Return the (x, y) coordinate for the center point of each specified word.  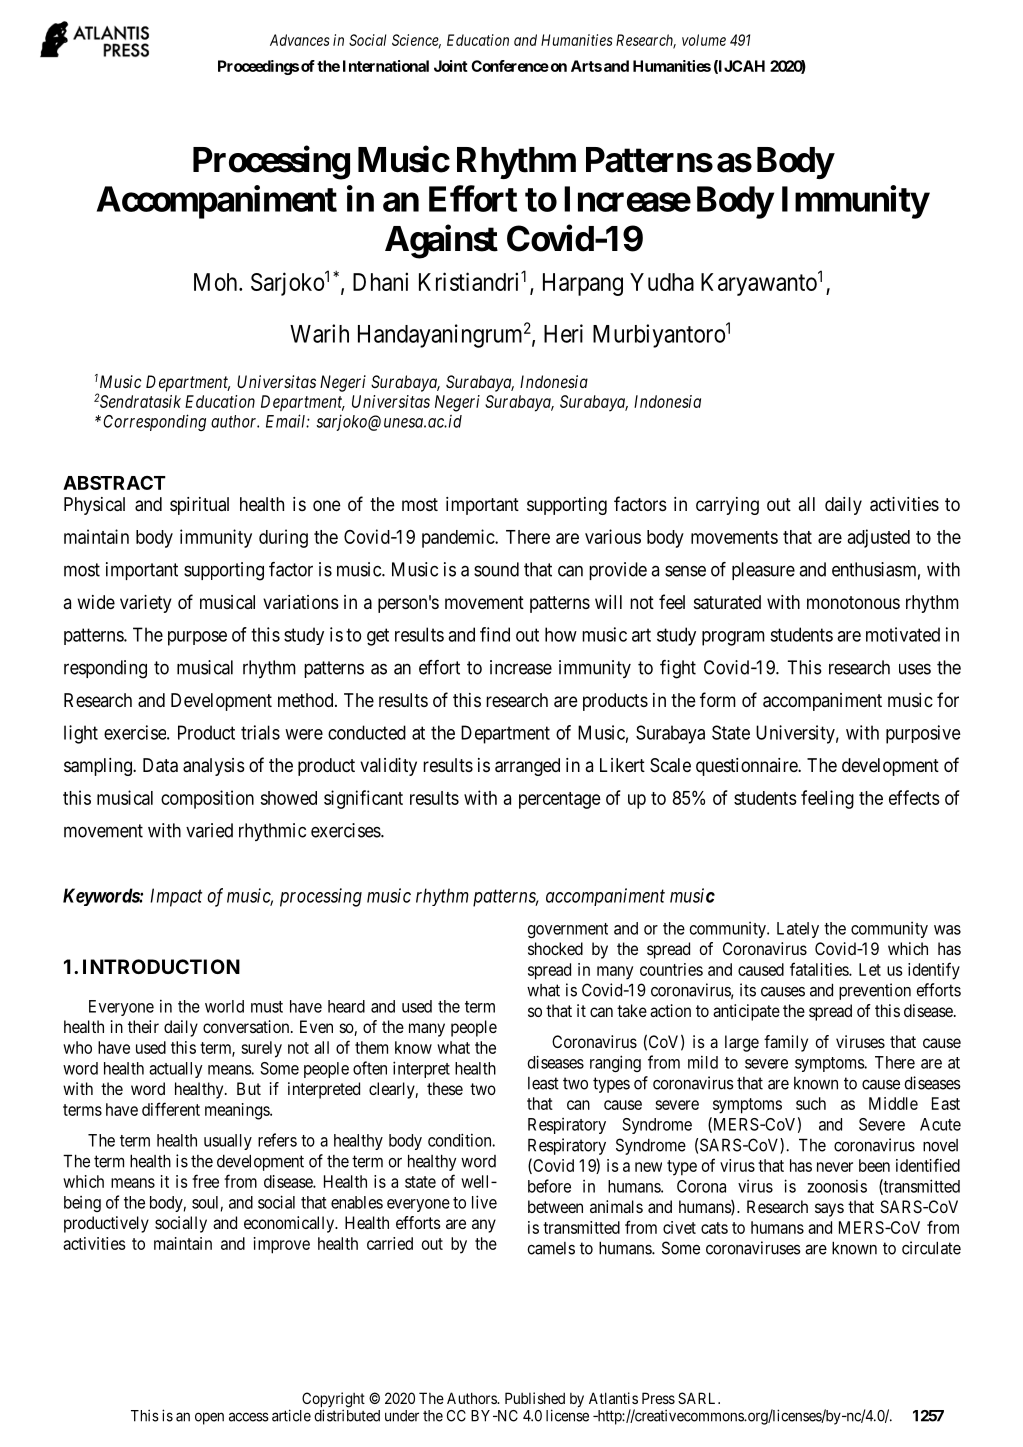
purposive (923, 734)
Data (160, 765)
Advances (300, 40)
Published (535, 1398)
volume (704, 40)
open (209, 1418)
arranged (527, 767)
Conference (510, 66)
